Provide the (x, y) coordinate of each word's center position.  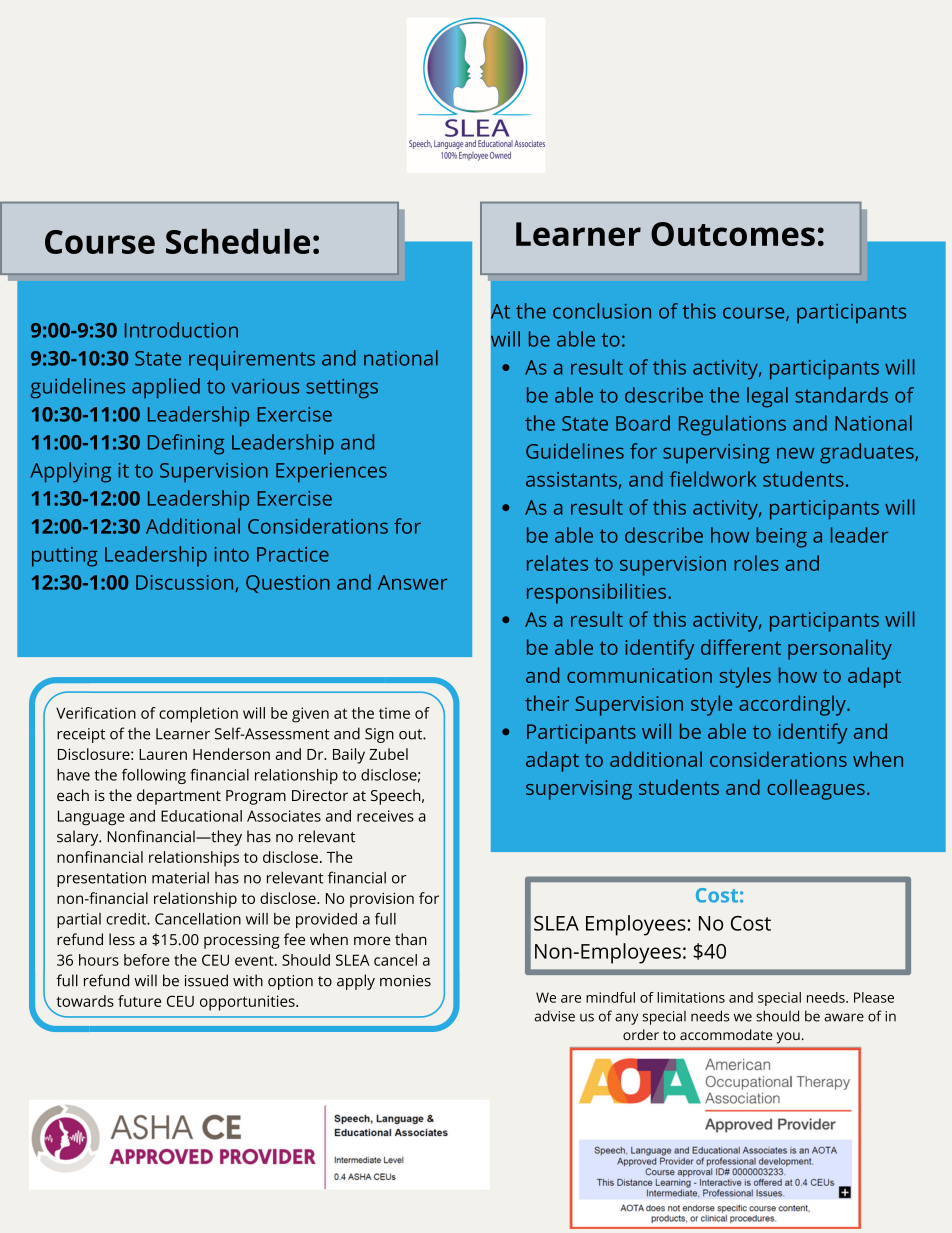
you (788, 1038)
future (139, 1001)
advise (555, 1016)
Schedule (238, 241)
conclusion (602, 311)
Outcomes (733, 234)
